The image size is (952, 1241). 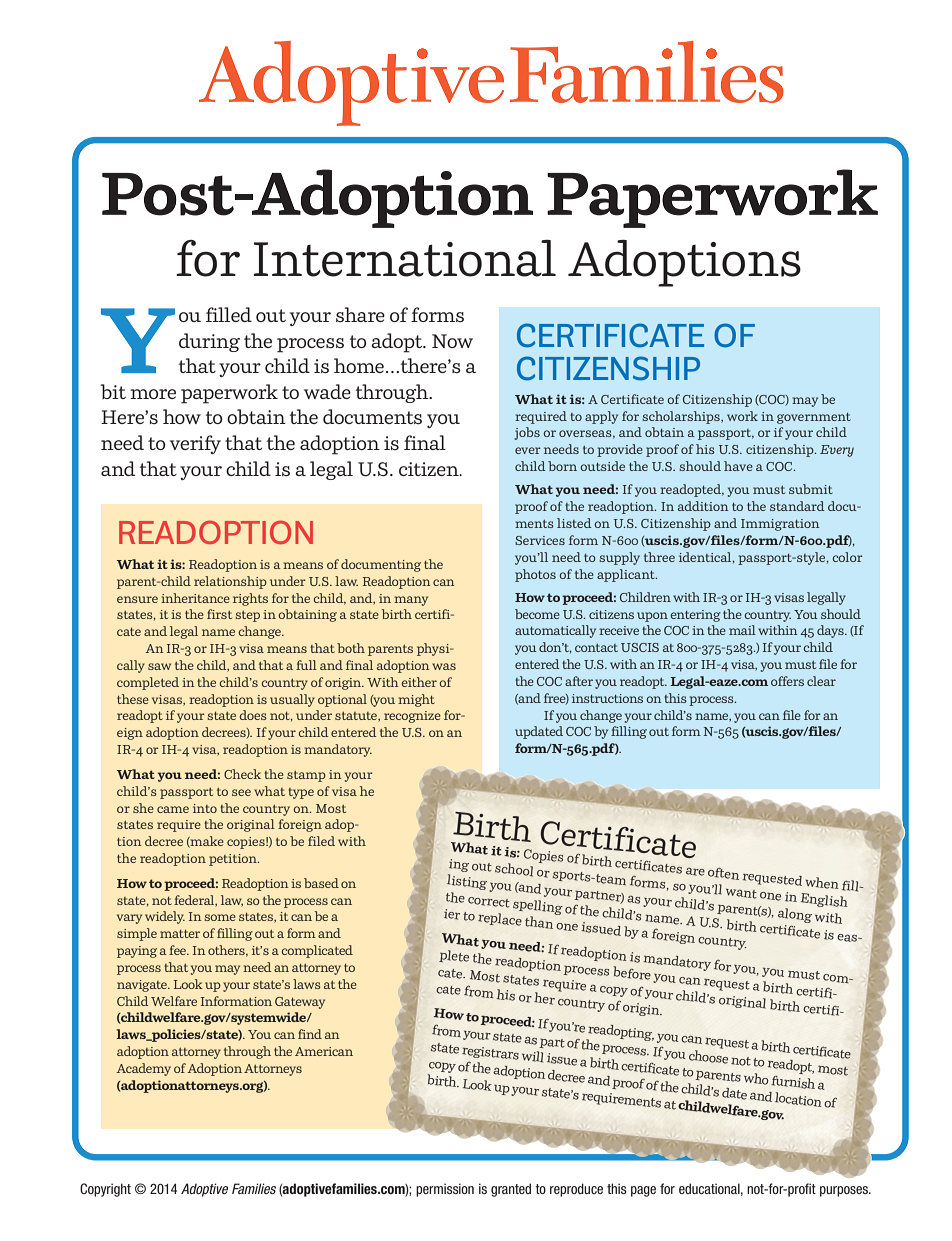 I want to click on federal, so click(x=195, y=901).
